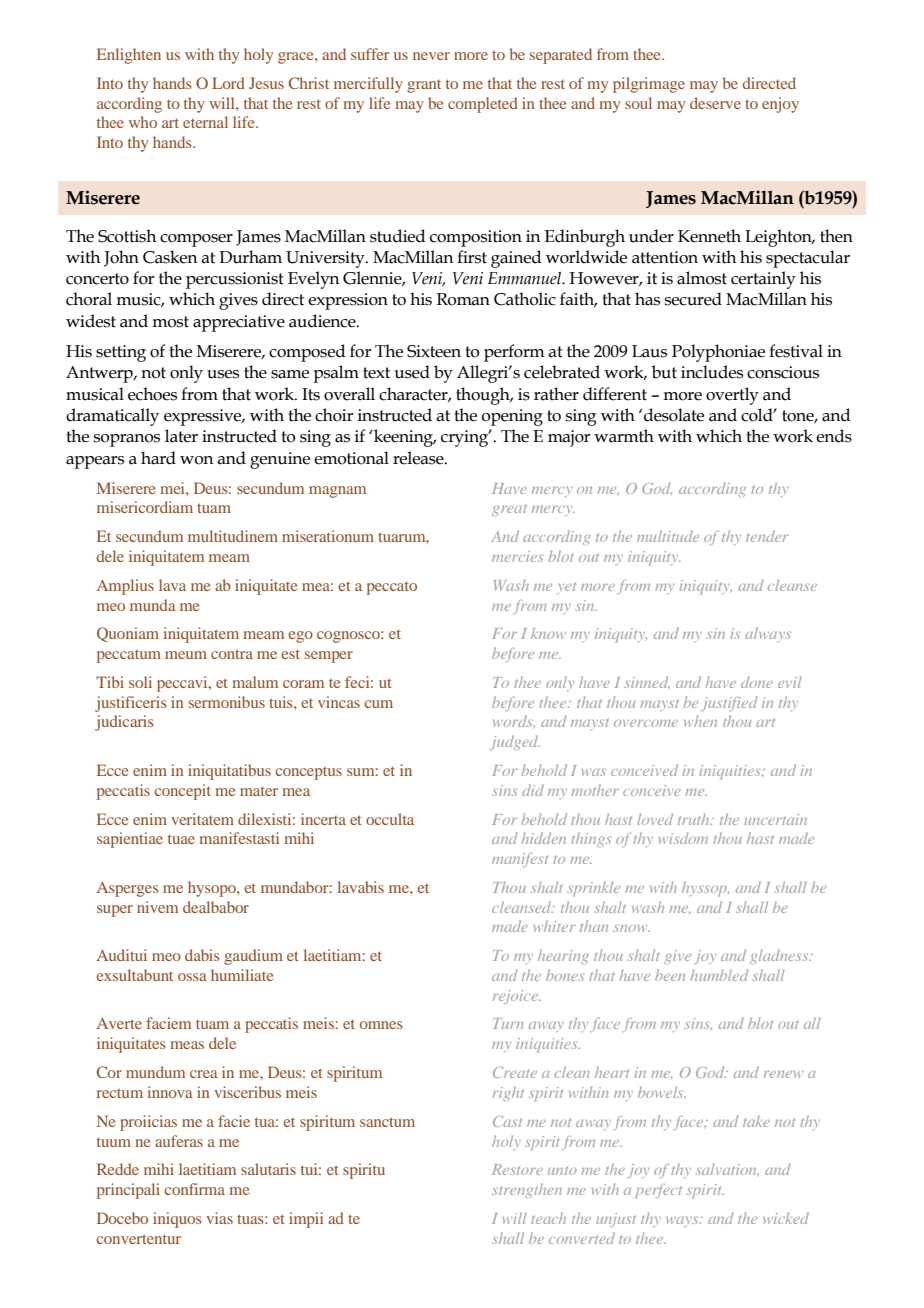 Image resolution: width=924 pixels, height=1308 pixels. I want to click on gladness, so click(780, 956).
